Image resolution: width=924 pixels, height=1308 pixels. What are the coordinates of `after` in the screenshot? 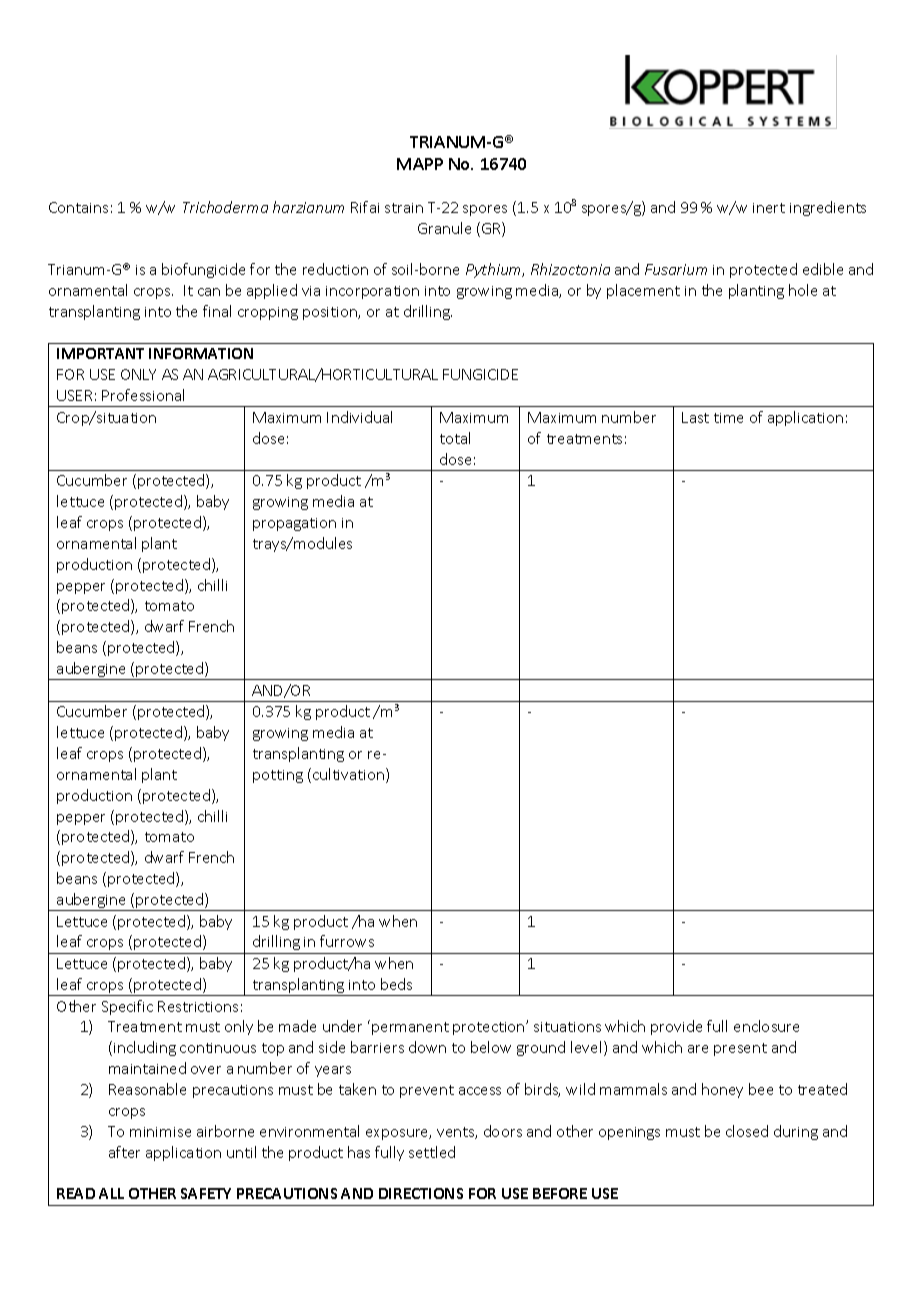 It's located at (124, 1152).
